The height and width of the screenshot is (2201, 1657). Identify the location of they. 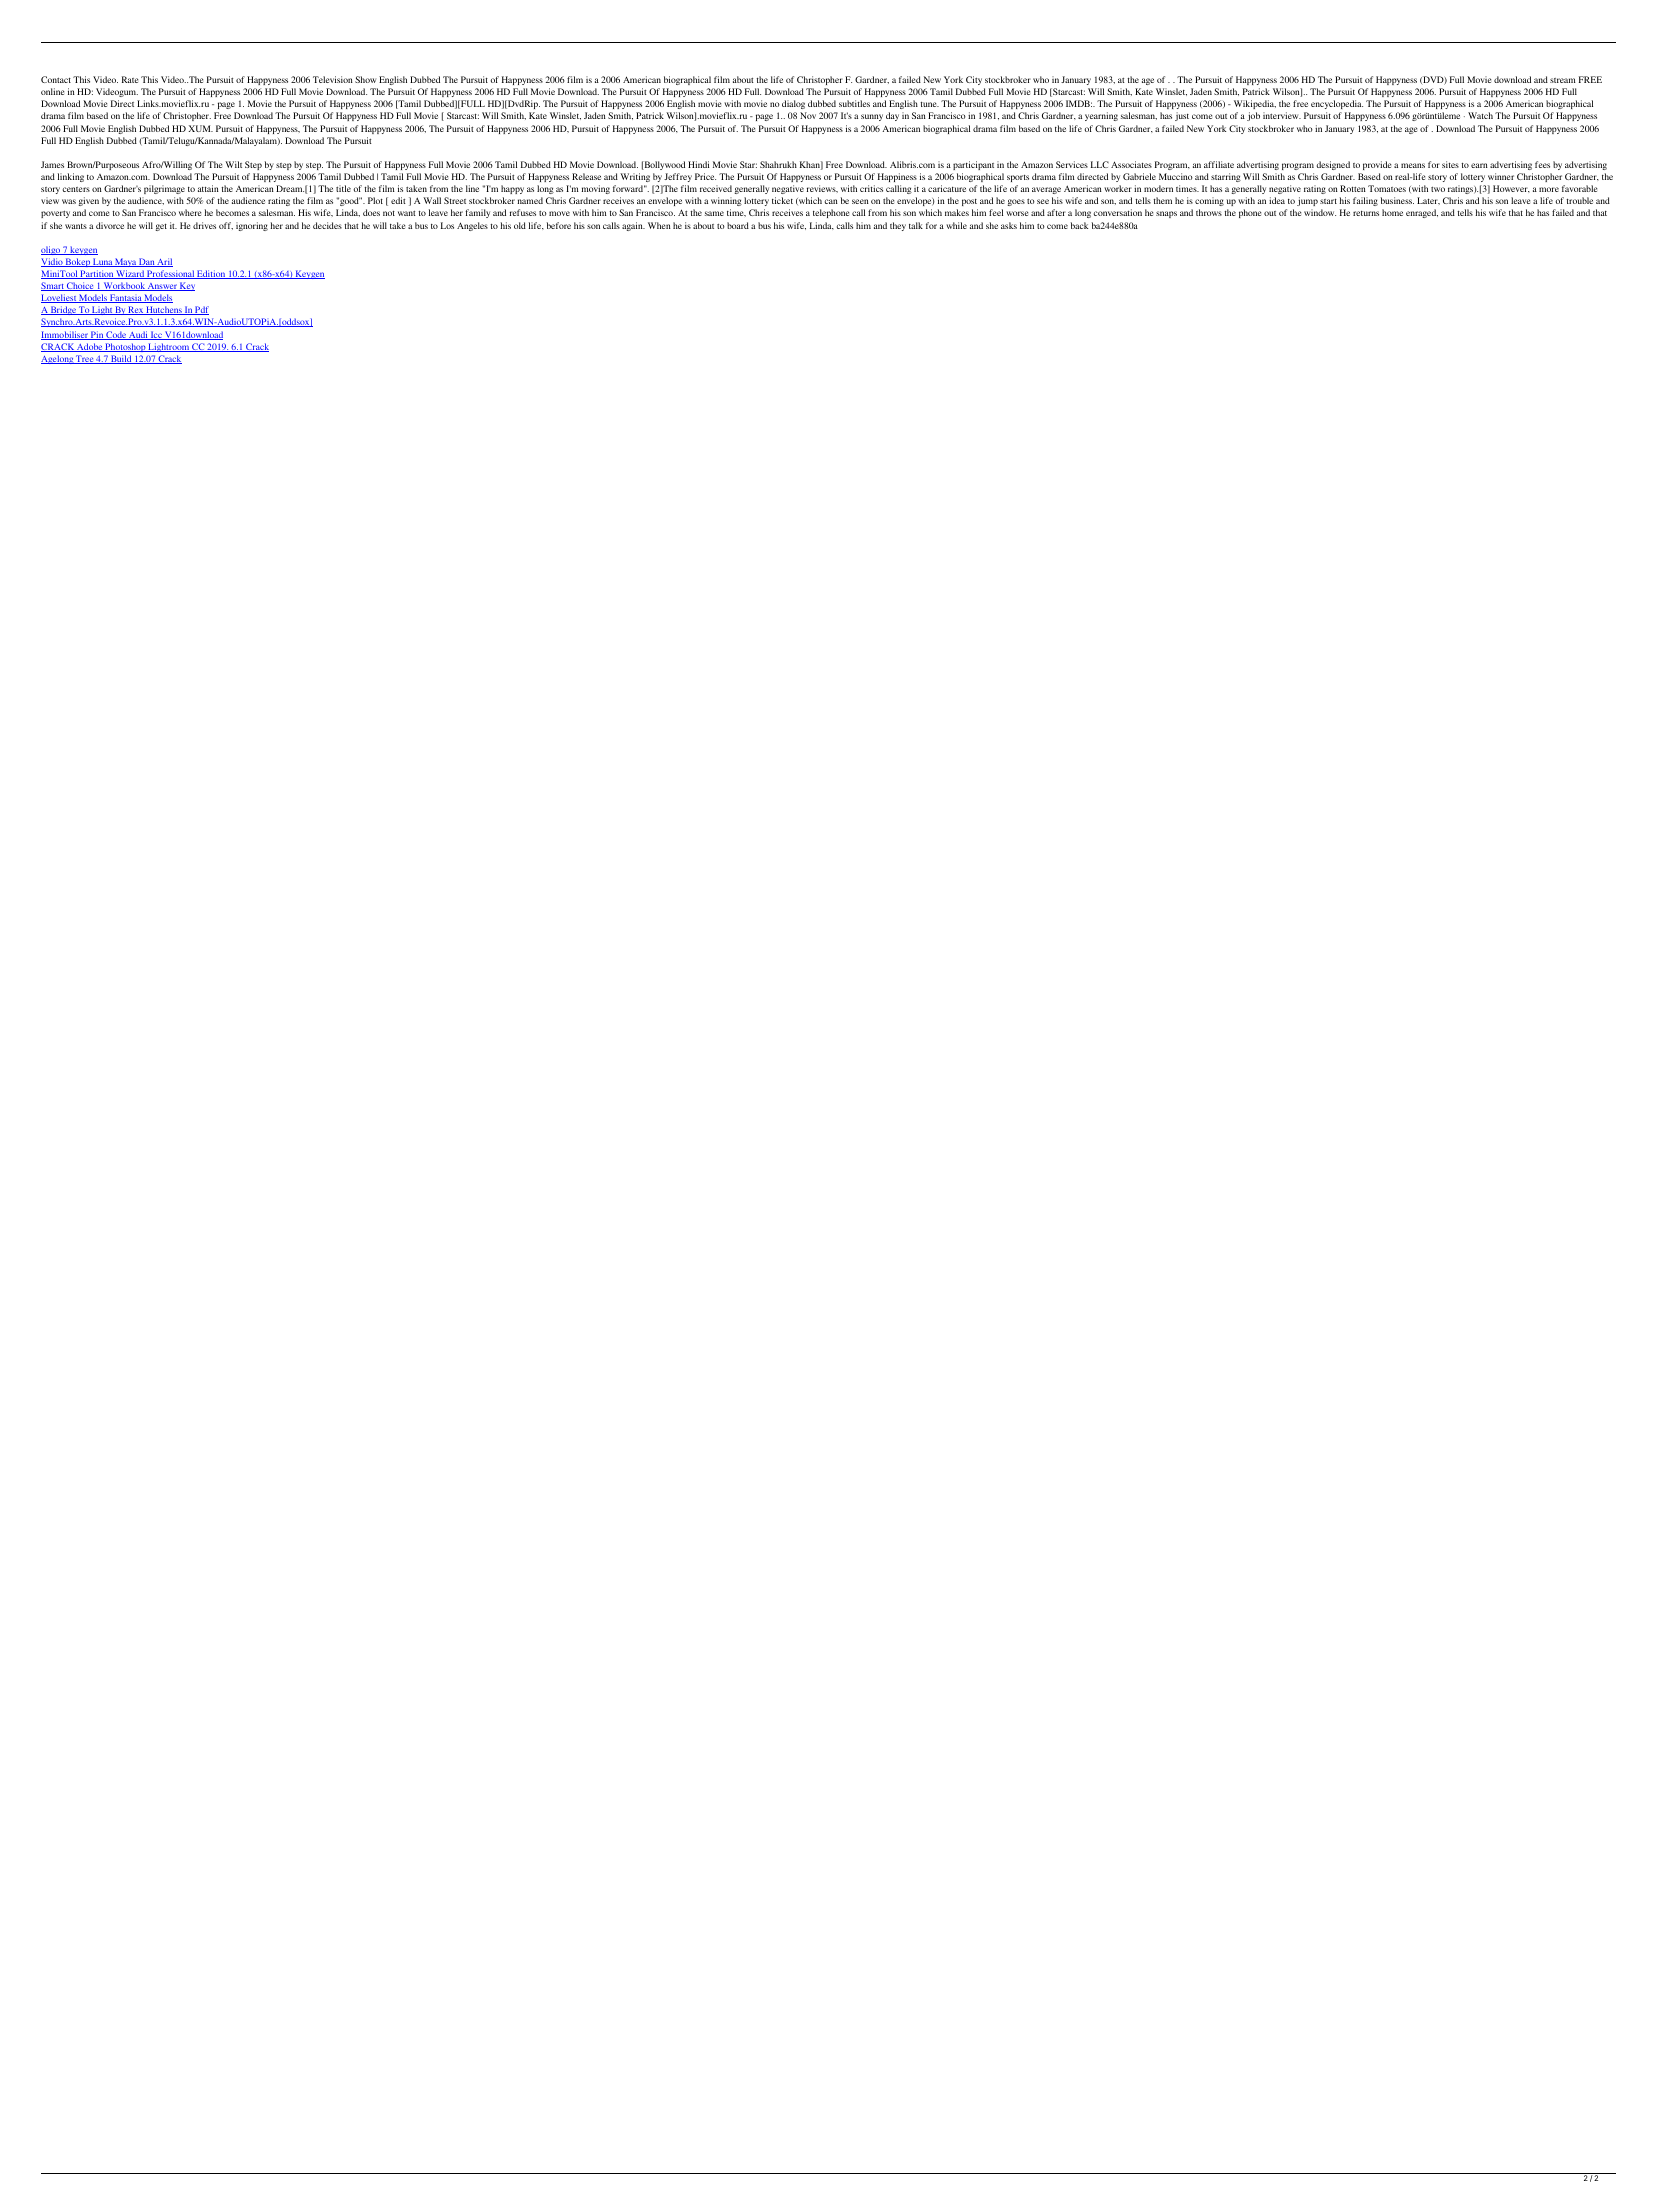
(898, 226).
